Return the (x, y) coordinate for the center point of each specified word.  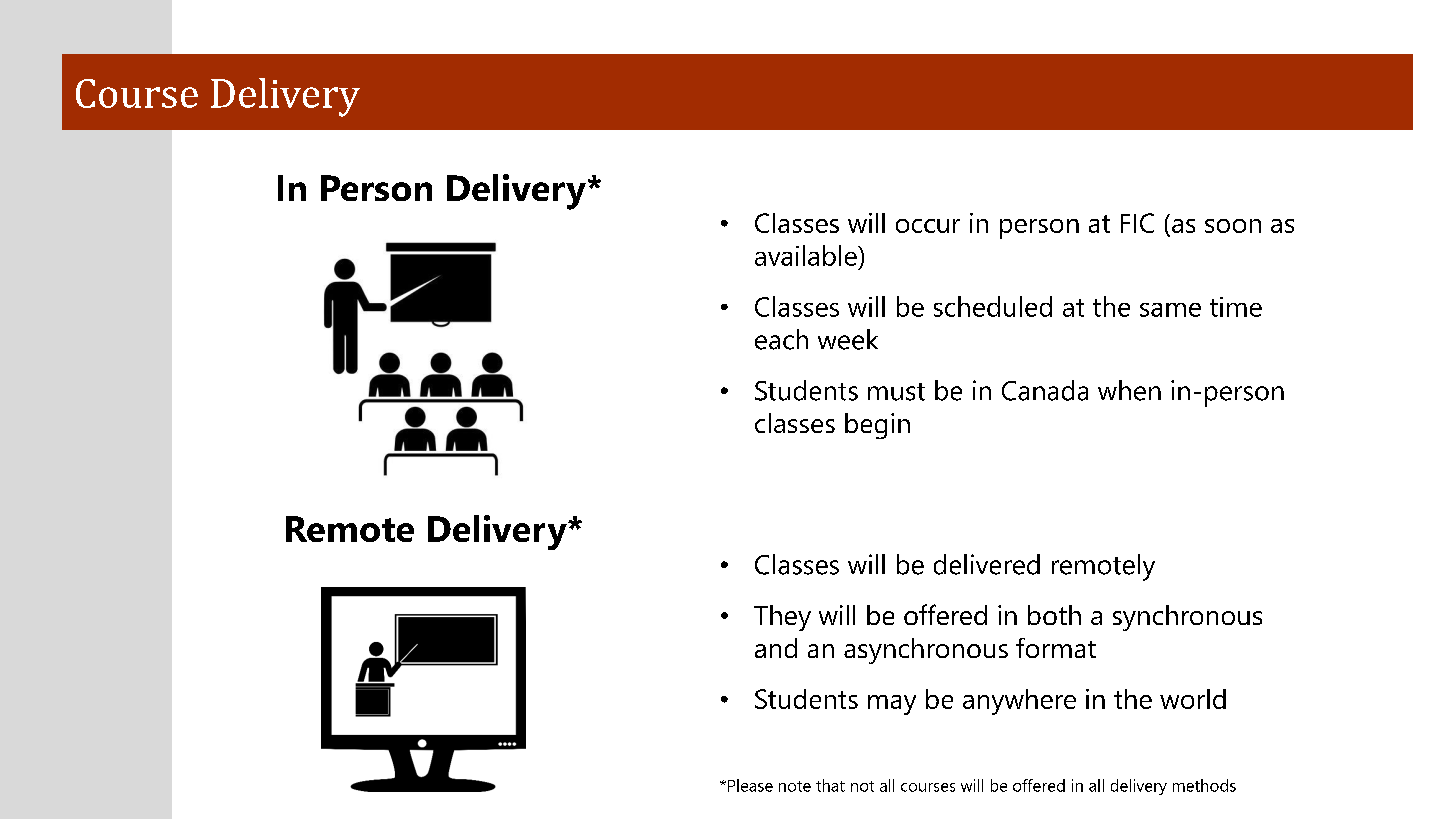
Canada (1045, 390)
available (807, 255)
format (1056, 648)
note (795, 786)
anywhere (1019, 702)
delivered (987, 564)
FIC (1137, 223)
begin (877, 426)
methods (1204, 785)
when (1129, 390)
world (1193, 699)
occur (928, 226)
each (781, 339)
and (776, 648)
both (1054, 615)
